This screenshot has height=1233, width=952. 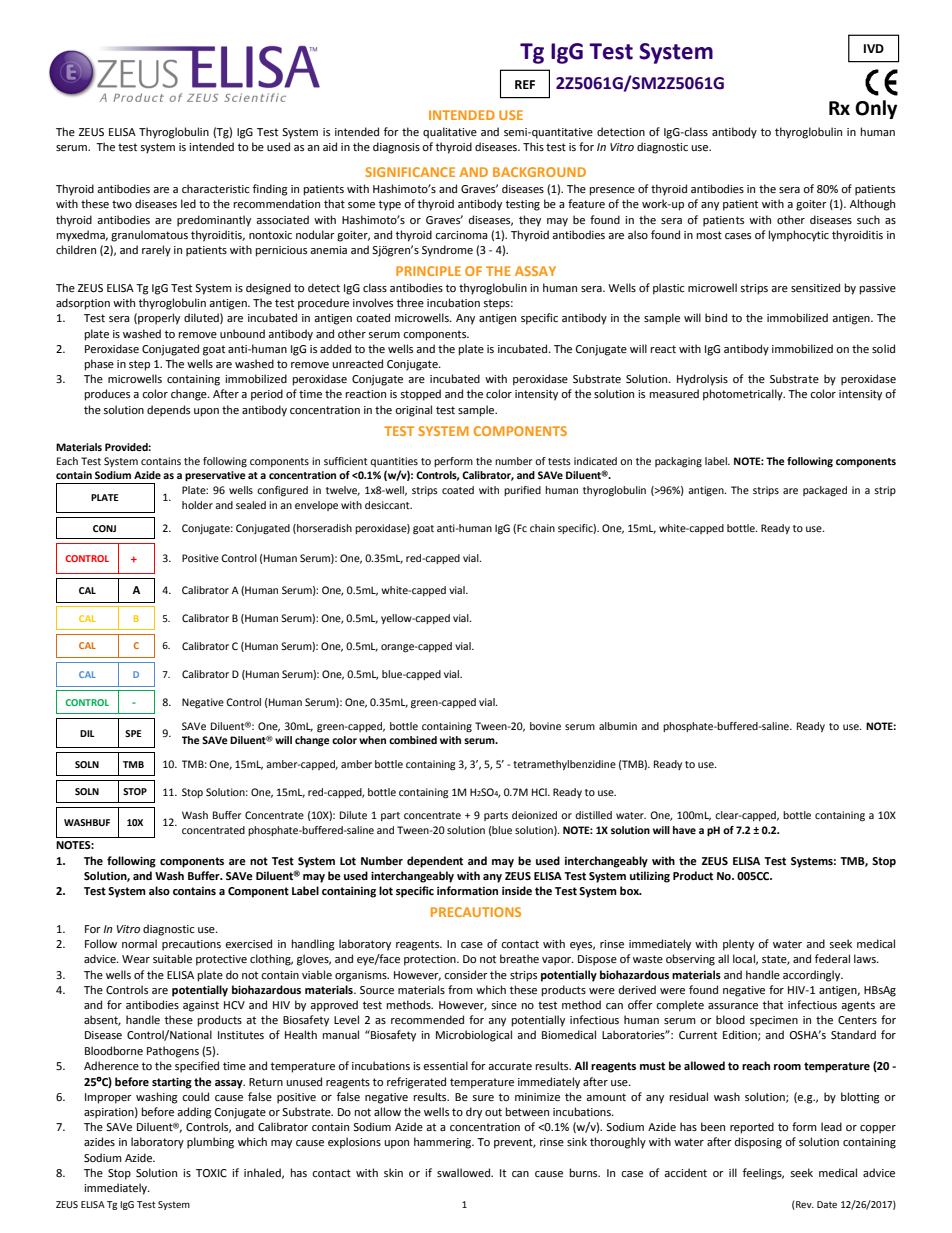 I want to click on combined, so click(x=413, y=740).
